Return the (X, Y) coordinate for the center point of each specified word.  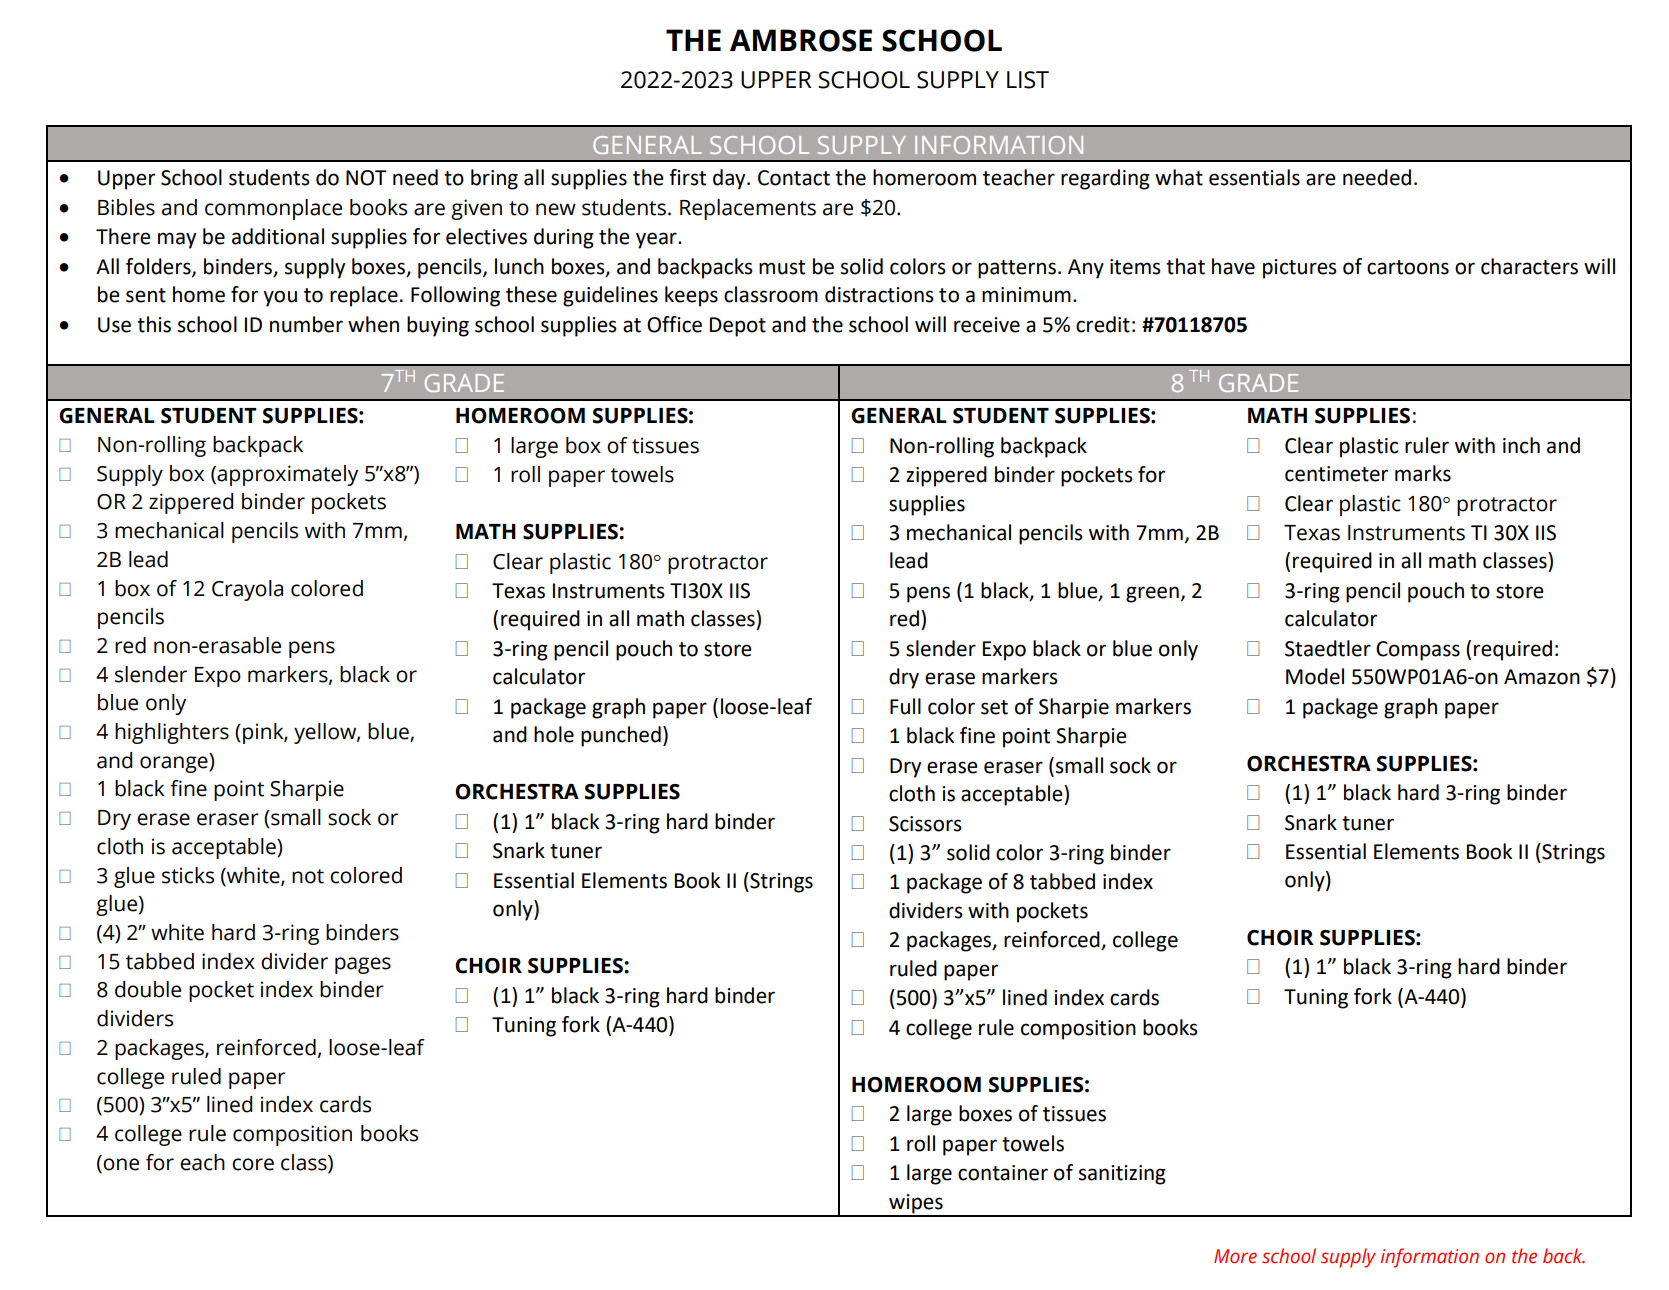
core (253, 1164)
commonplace (273, 209)
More (1235, 1256)
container (1003, 1173)
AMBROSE (801, 40)
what (1179, 177)
